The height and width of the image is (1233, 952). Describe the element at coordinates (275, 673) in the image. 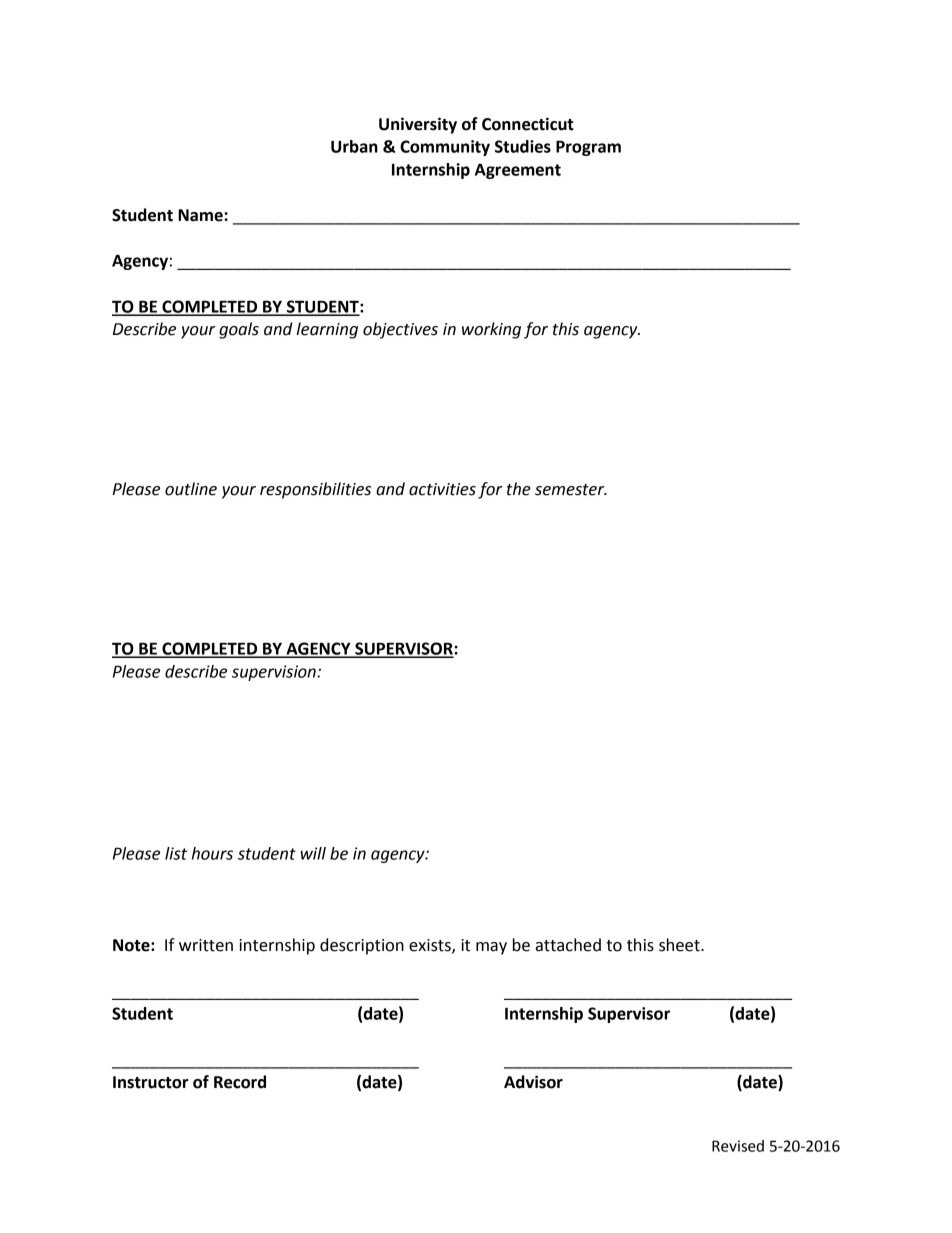

I see `supervision` at that location.
